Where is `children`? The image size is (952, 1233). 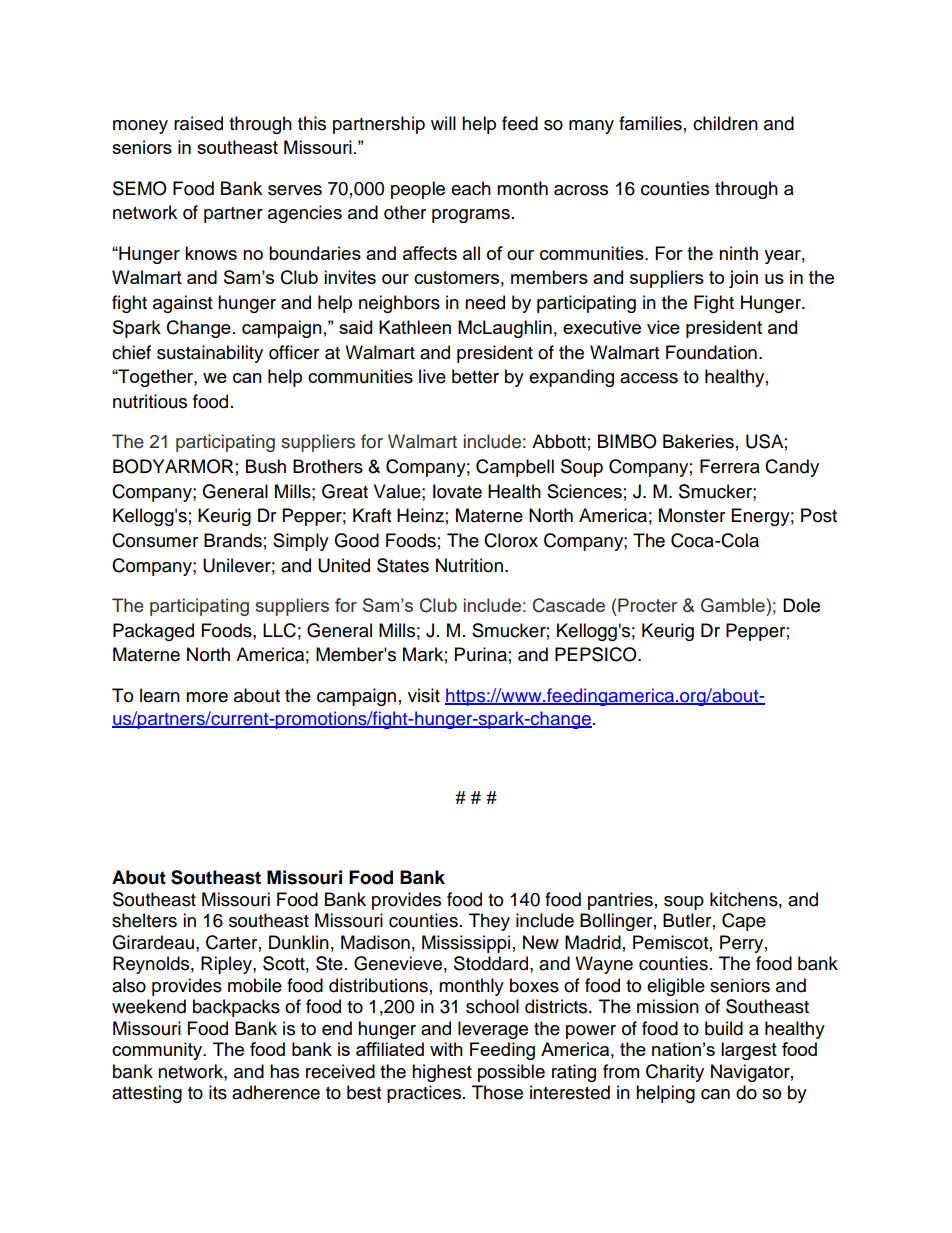 children is located at coordinates (725, 123).
